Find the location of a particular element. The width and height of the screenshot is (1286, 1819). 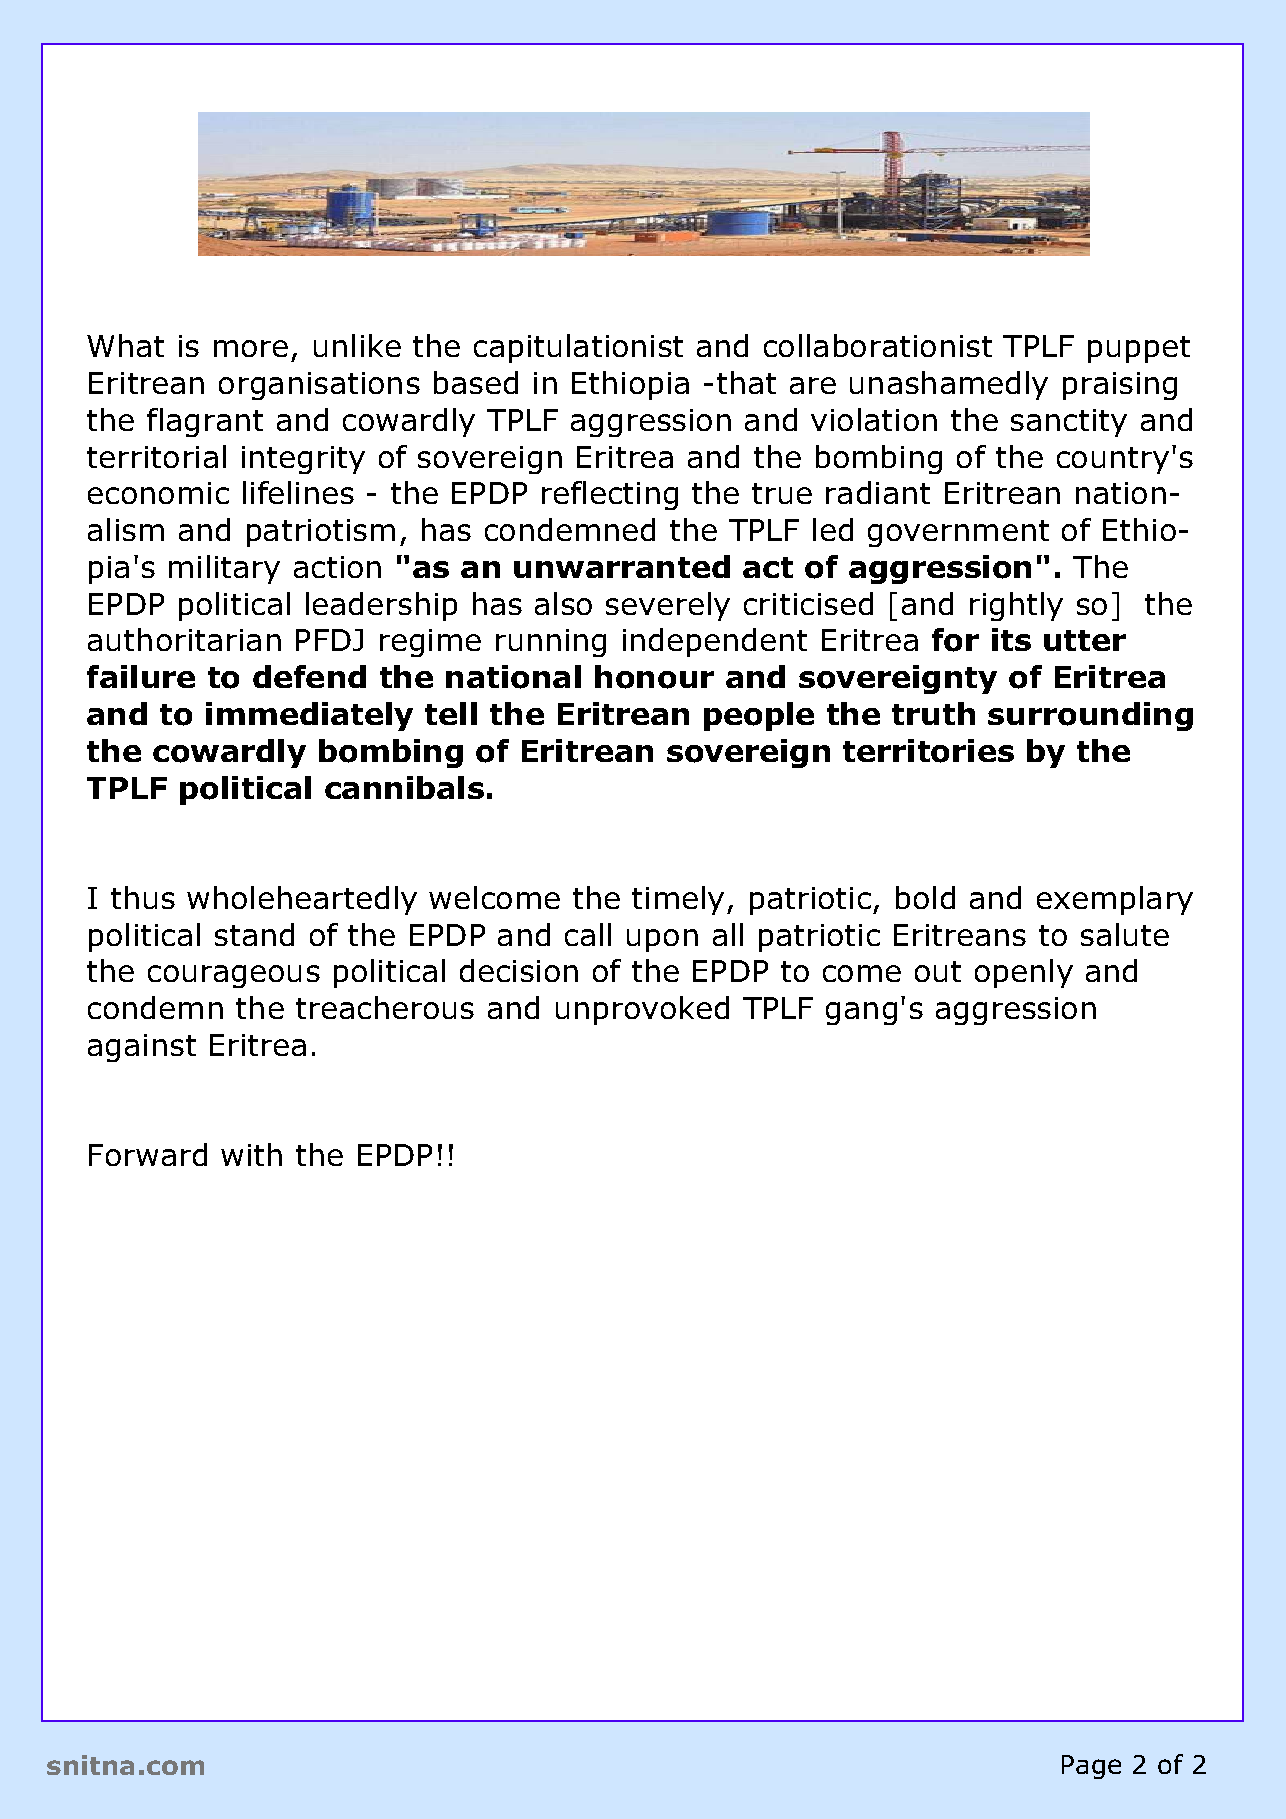

that is located at coordinates (746, 382).
